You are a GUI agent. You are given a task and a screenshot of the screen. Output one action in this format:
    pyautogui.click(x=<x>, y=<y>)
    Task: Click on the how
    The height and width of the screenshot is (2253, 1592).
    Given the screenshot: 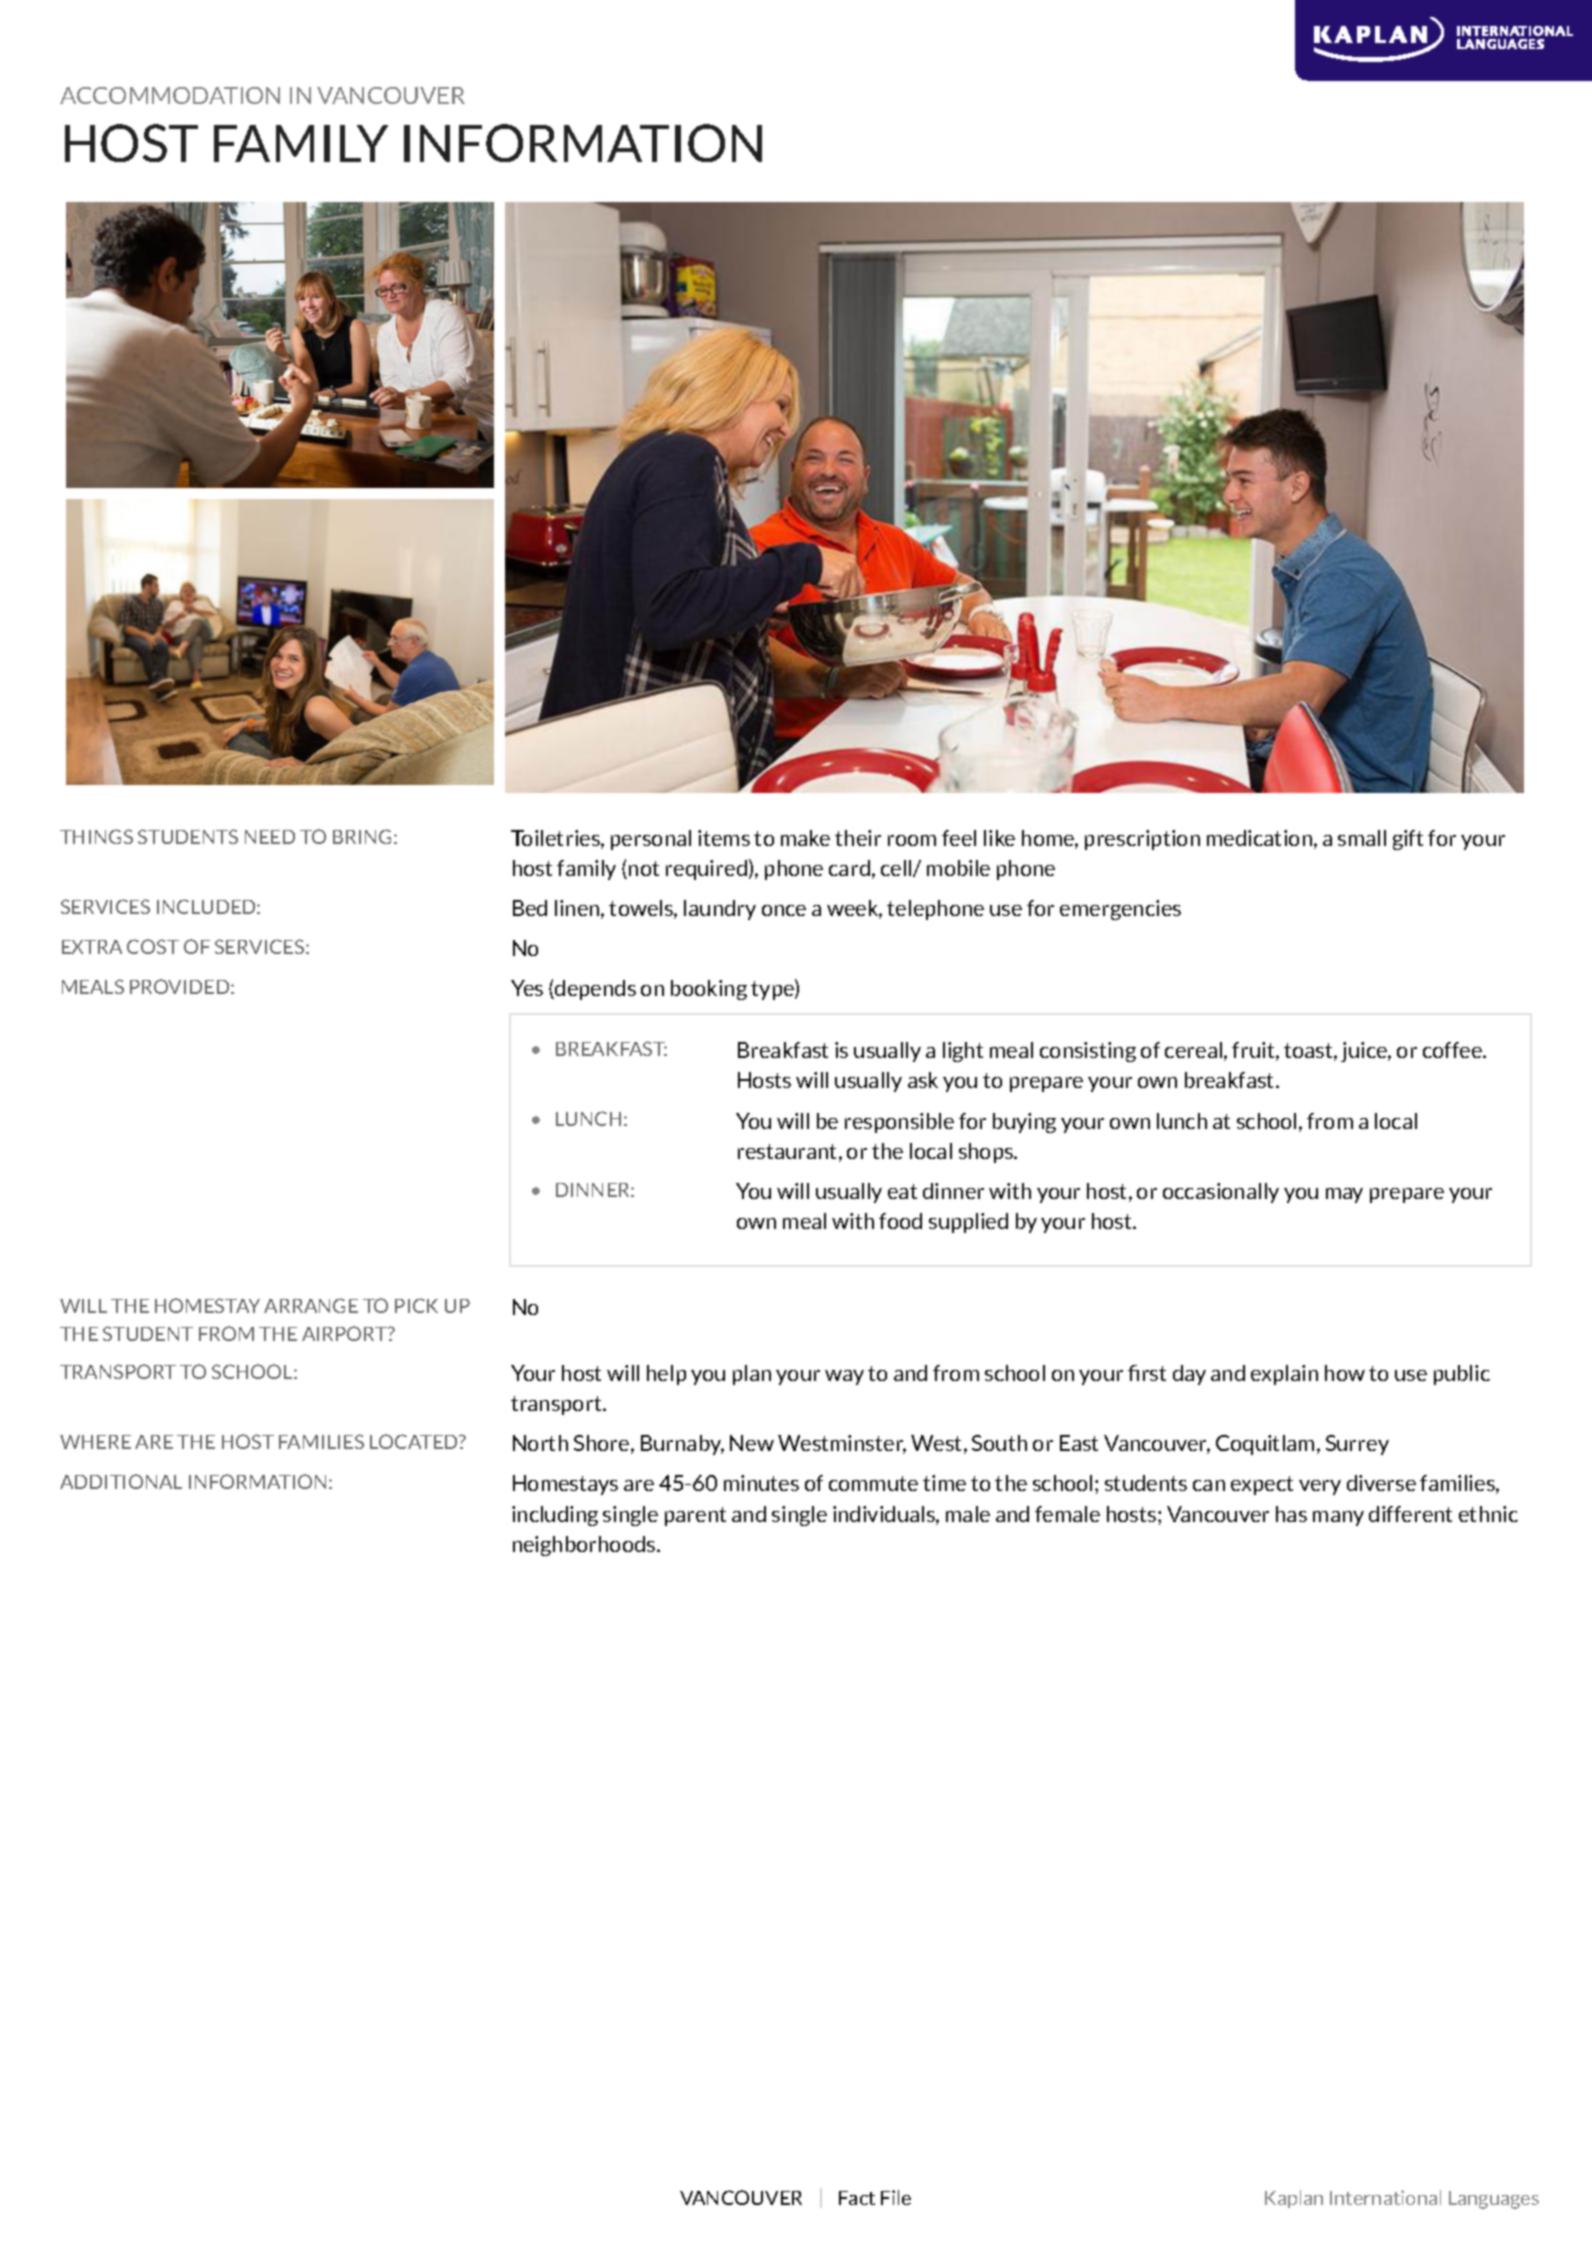 What is the action you would take?
    pyautogui.click(x=1345, y=1373)
